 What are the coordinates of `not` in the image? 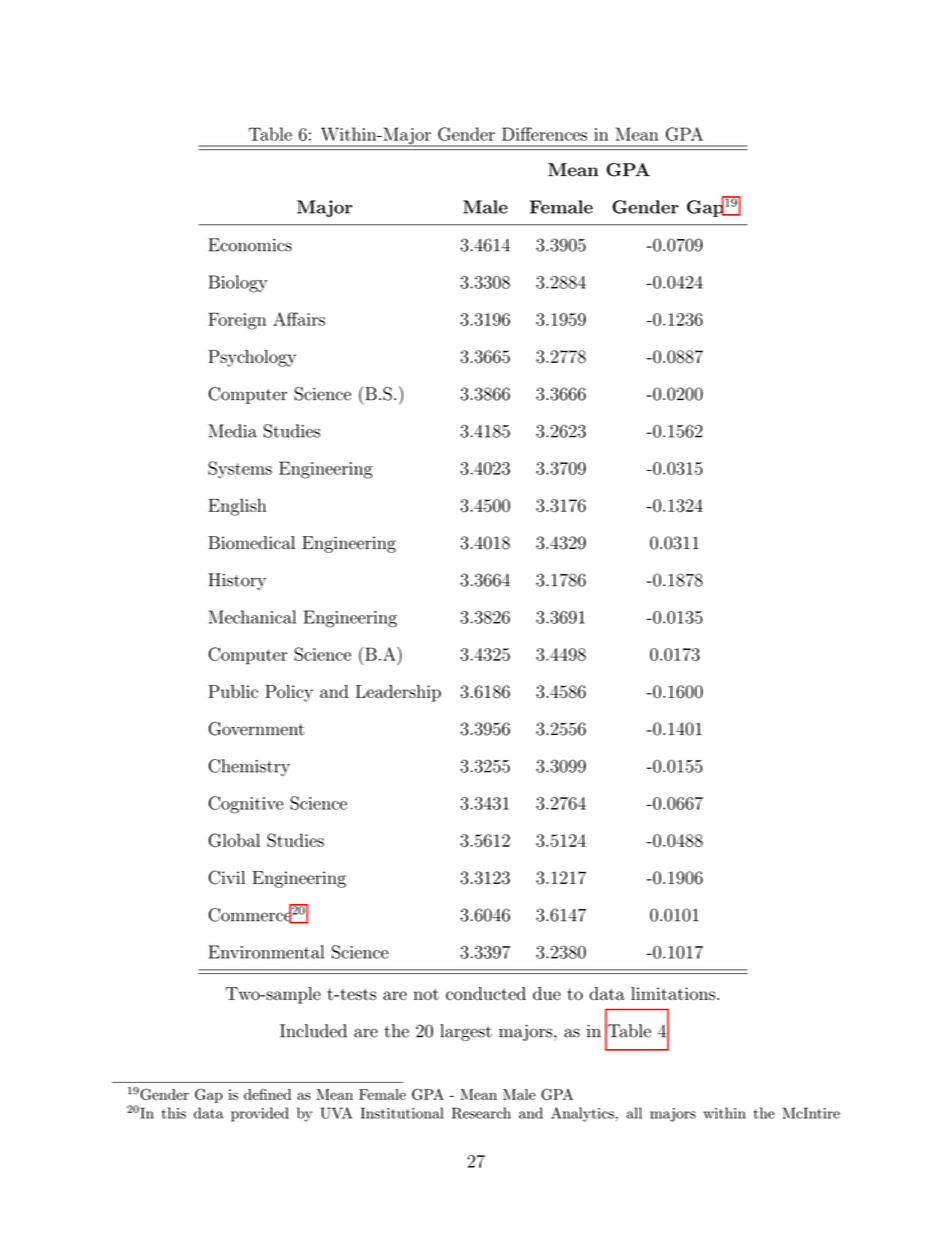 It's located at (426, 994).
